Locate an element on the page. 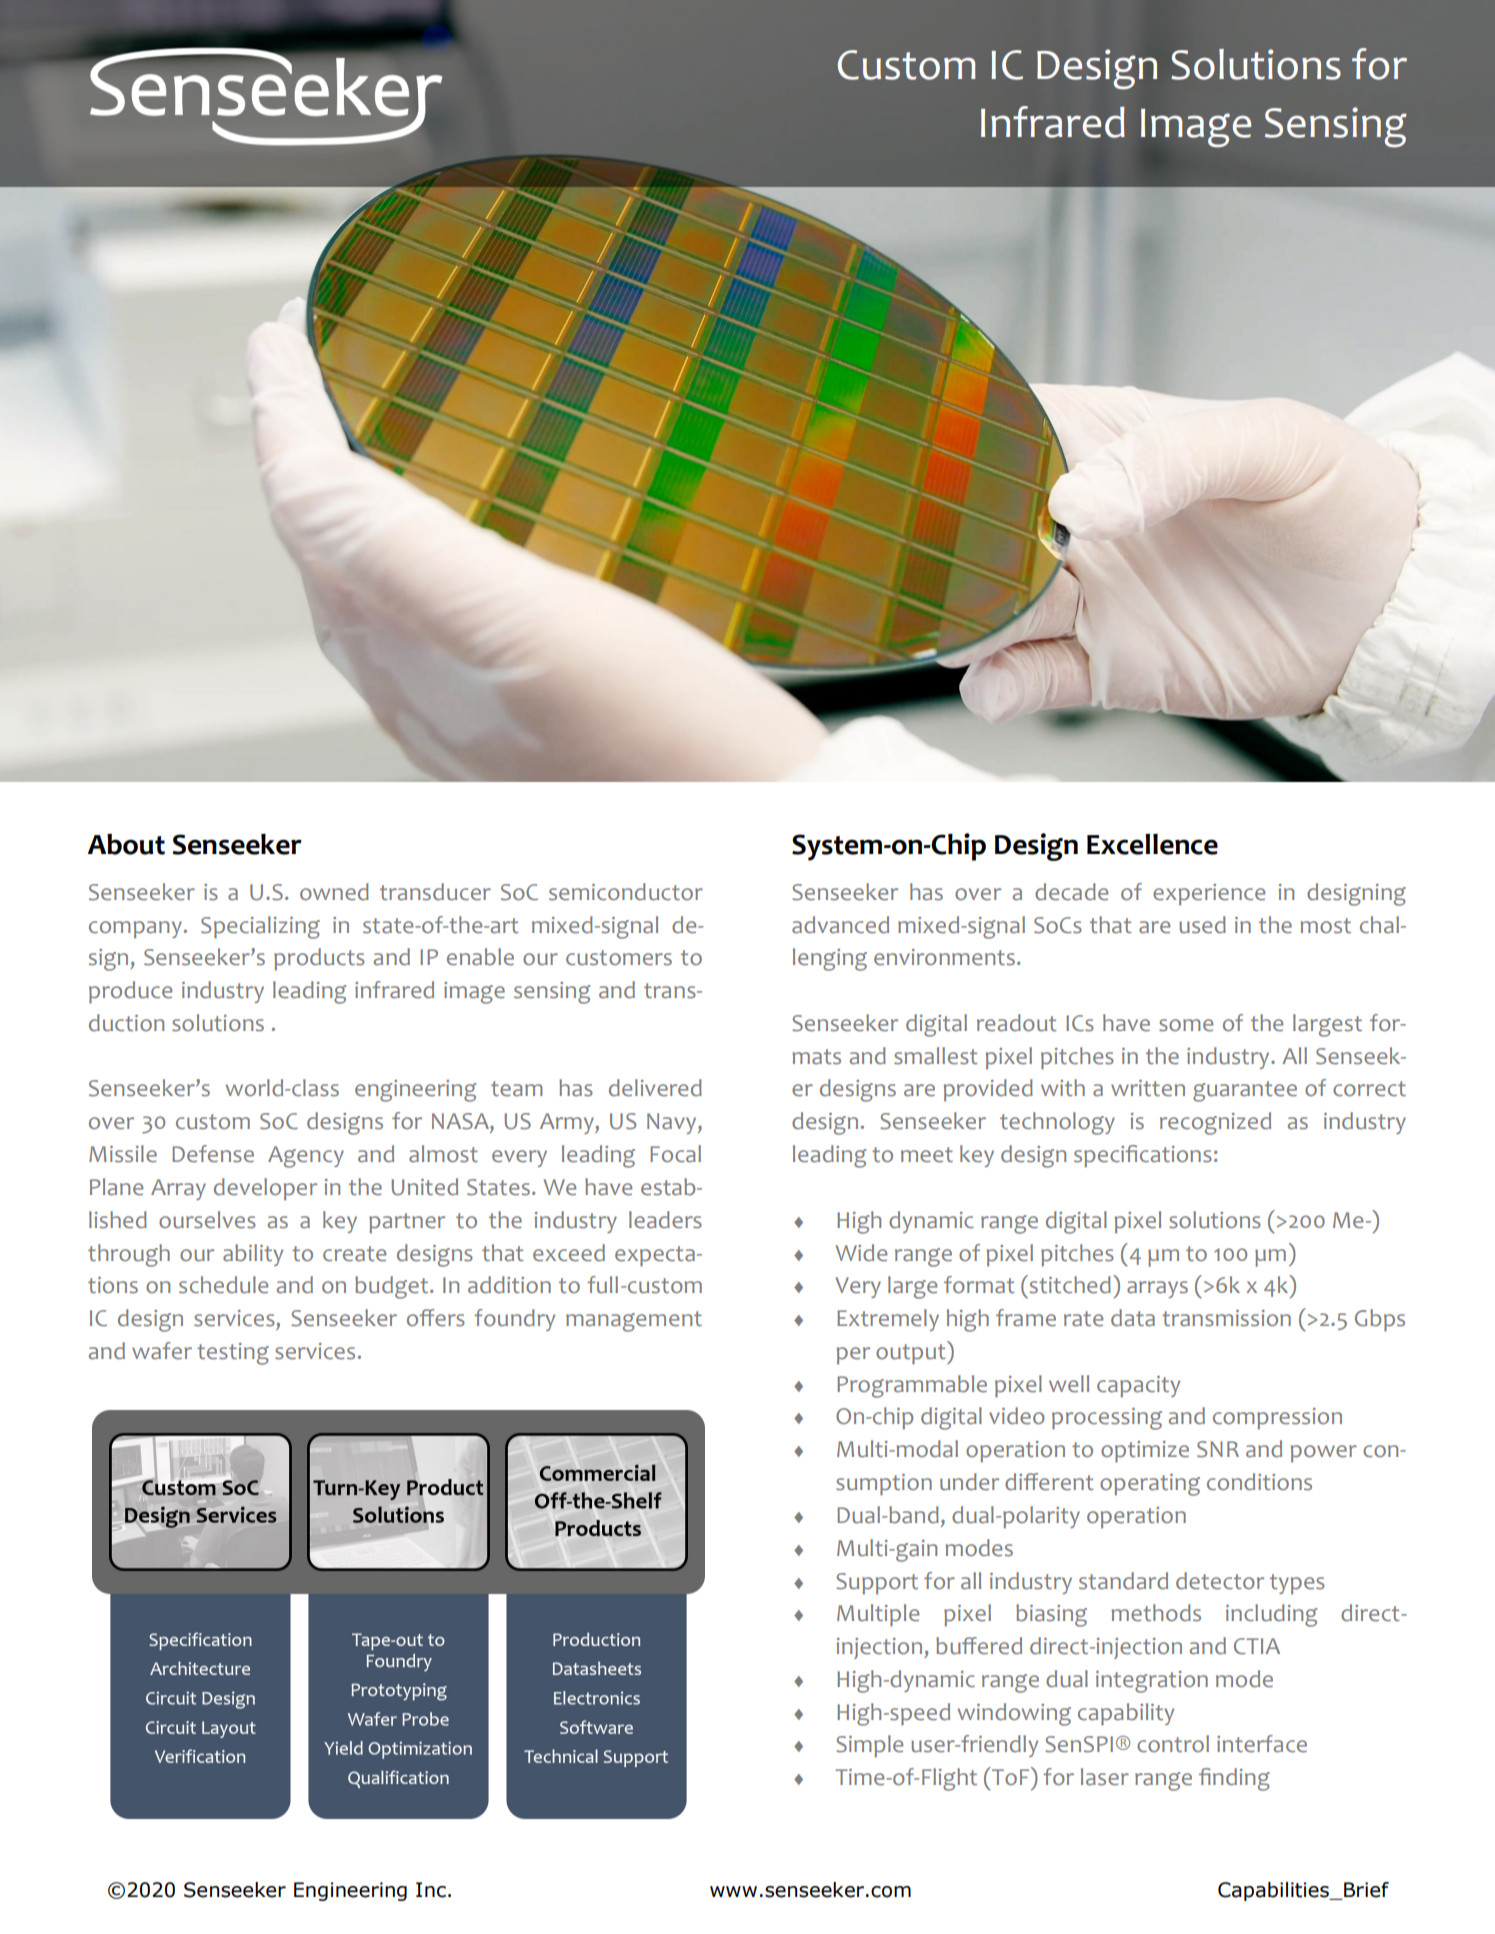 The height and width of the page is (1934, 1495). schedule is located at coordinates (223, 1285).
